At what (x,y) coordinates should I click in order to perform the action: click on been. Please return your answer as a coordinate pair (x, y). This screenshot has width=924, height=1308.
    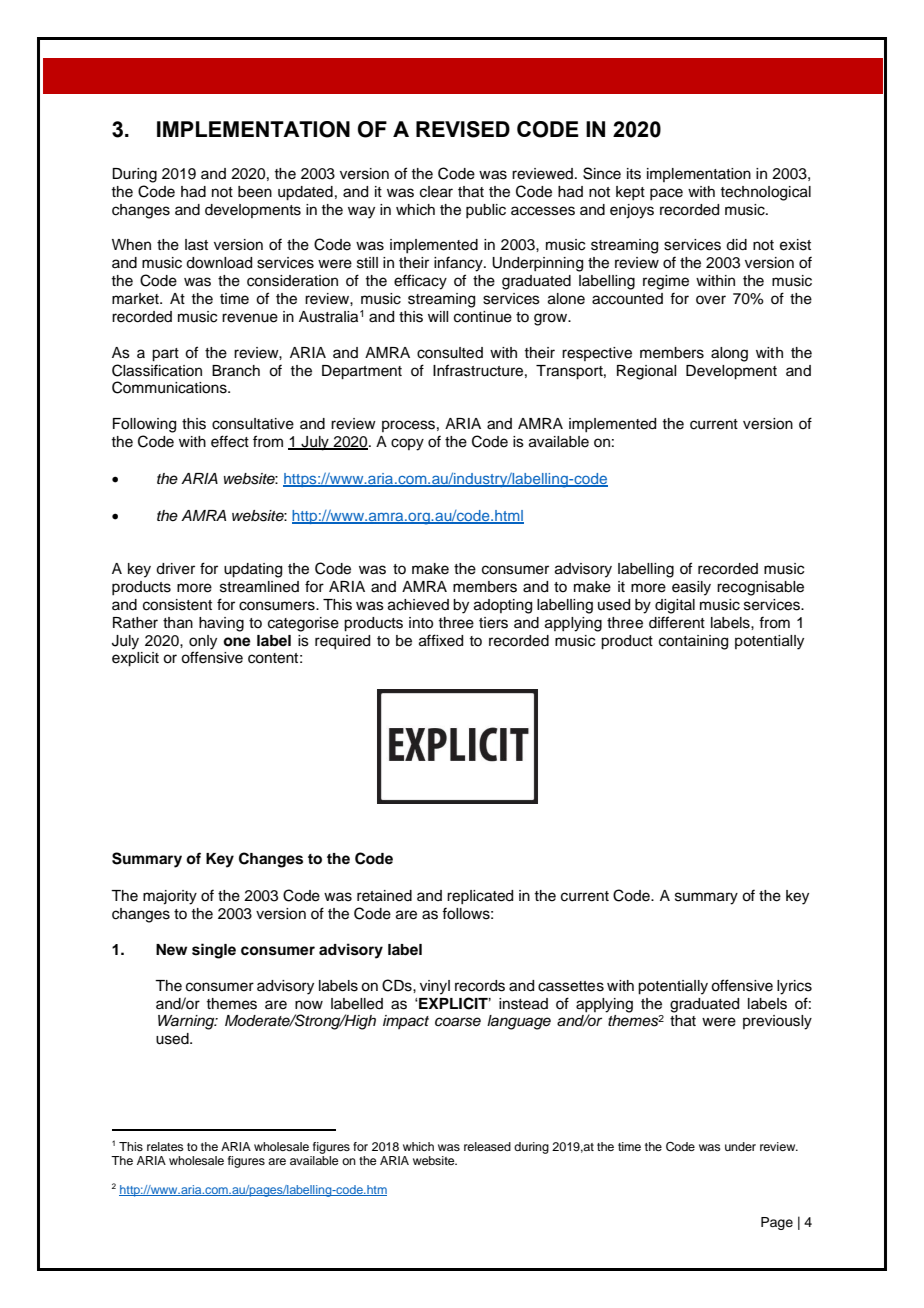
    Looking at the image, I should click on (255, 192).
